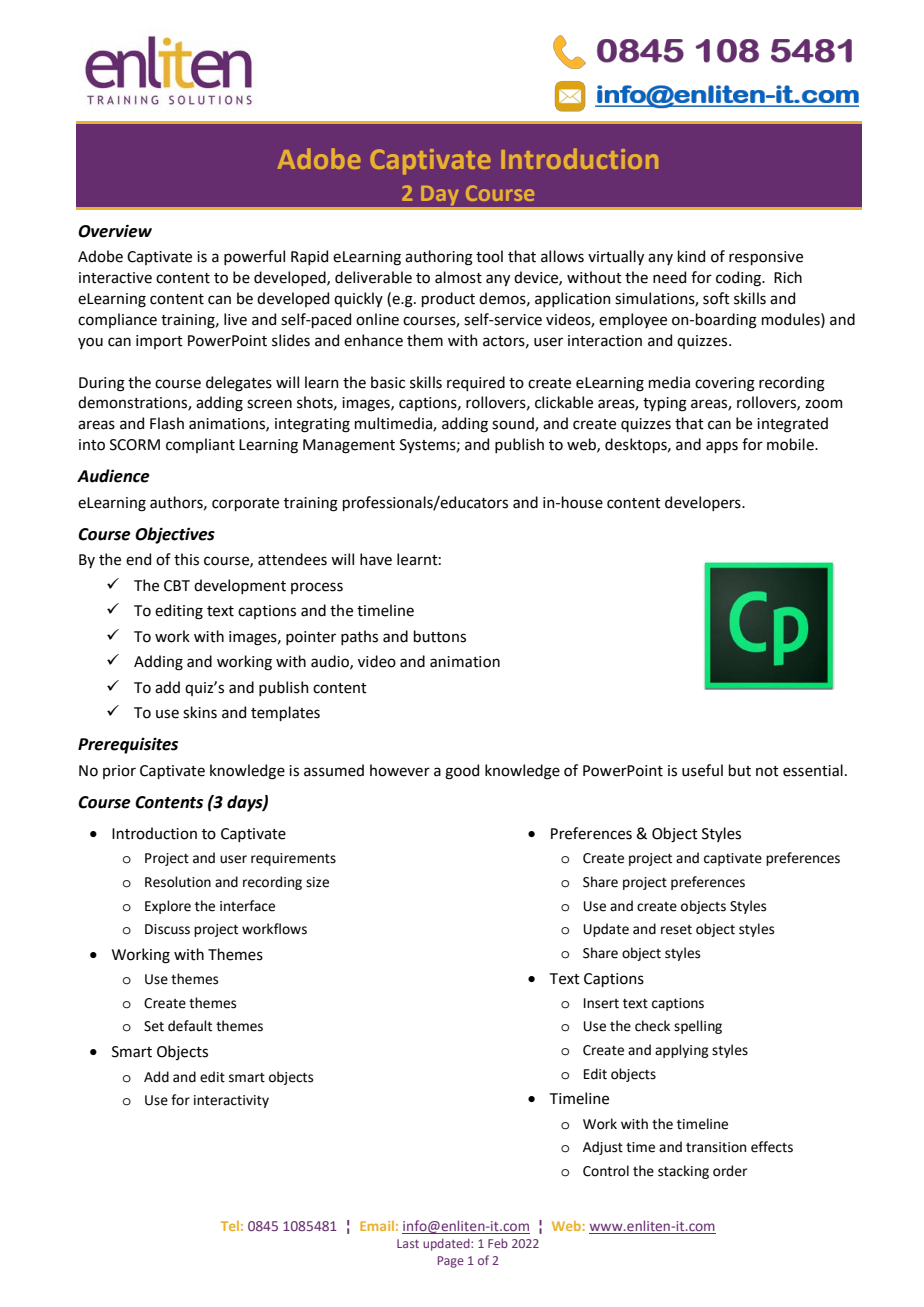  I want to click on good, so click(462, 772).
